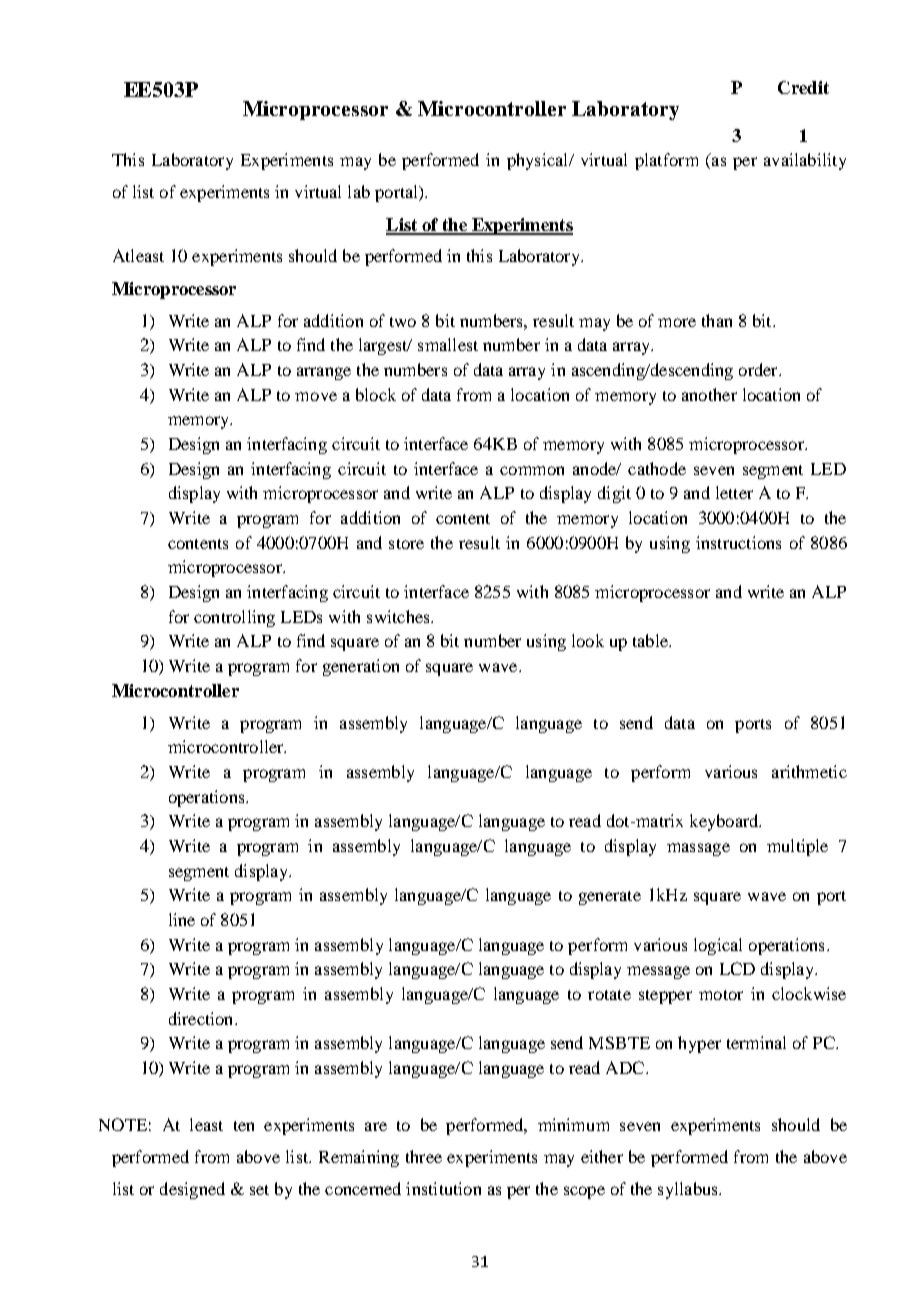 The image size is (924, 1308). I want to click on set, so click(259, 1190).
